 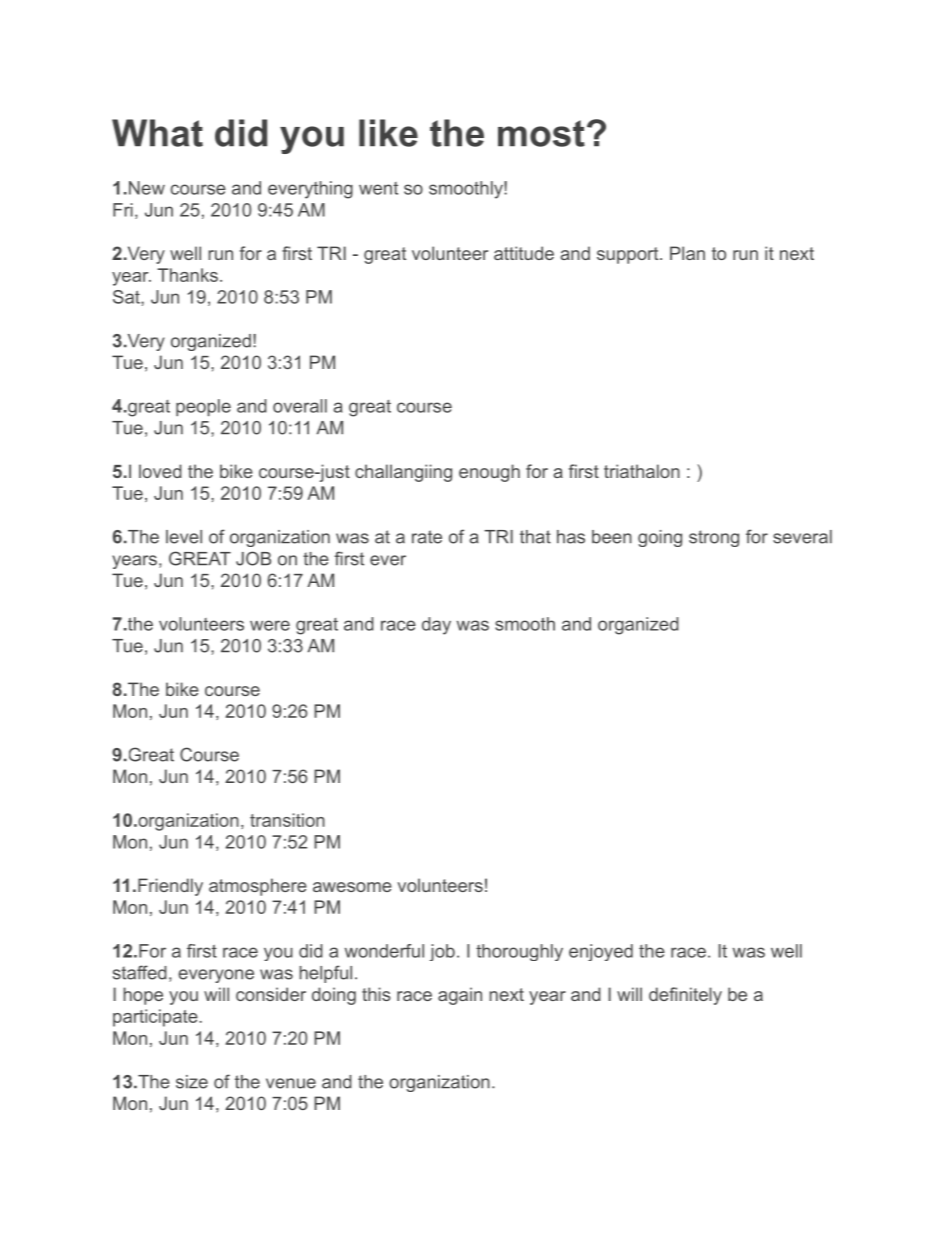 I want to click on enough, so click(x=489, y=473).
